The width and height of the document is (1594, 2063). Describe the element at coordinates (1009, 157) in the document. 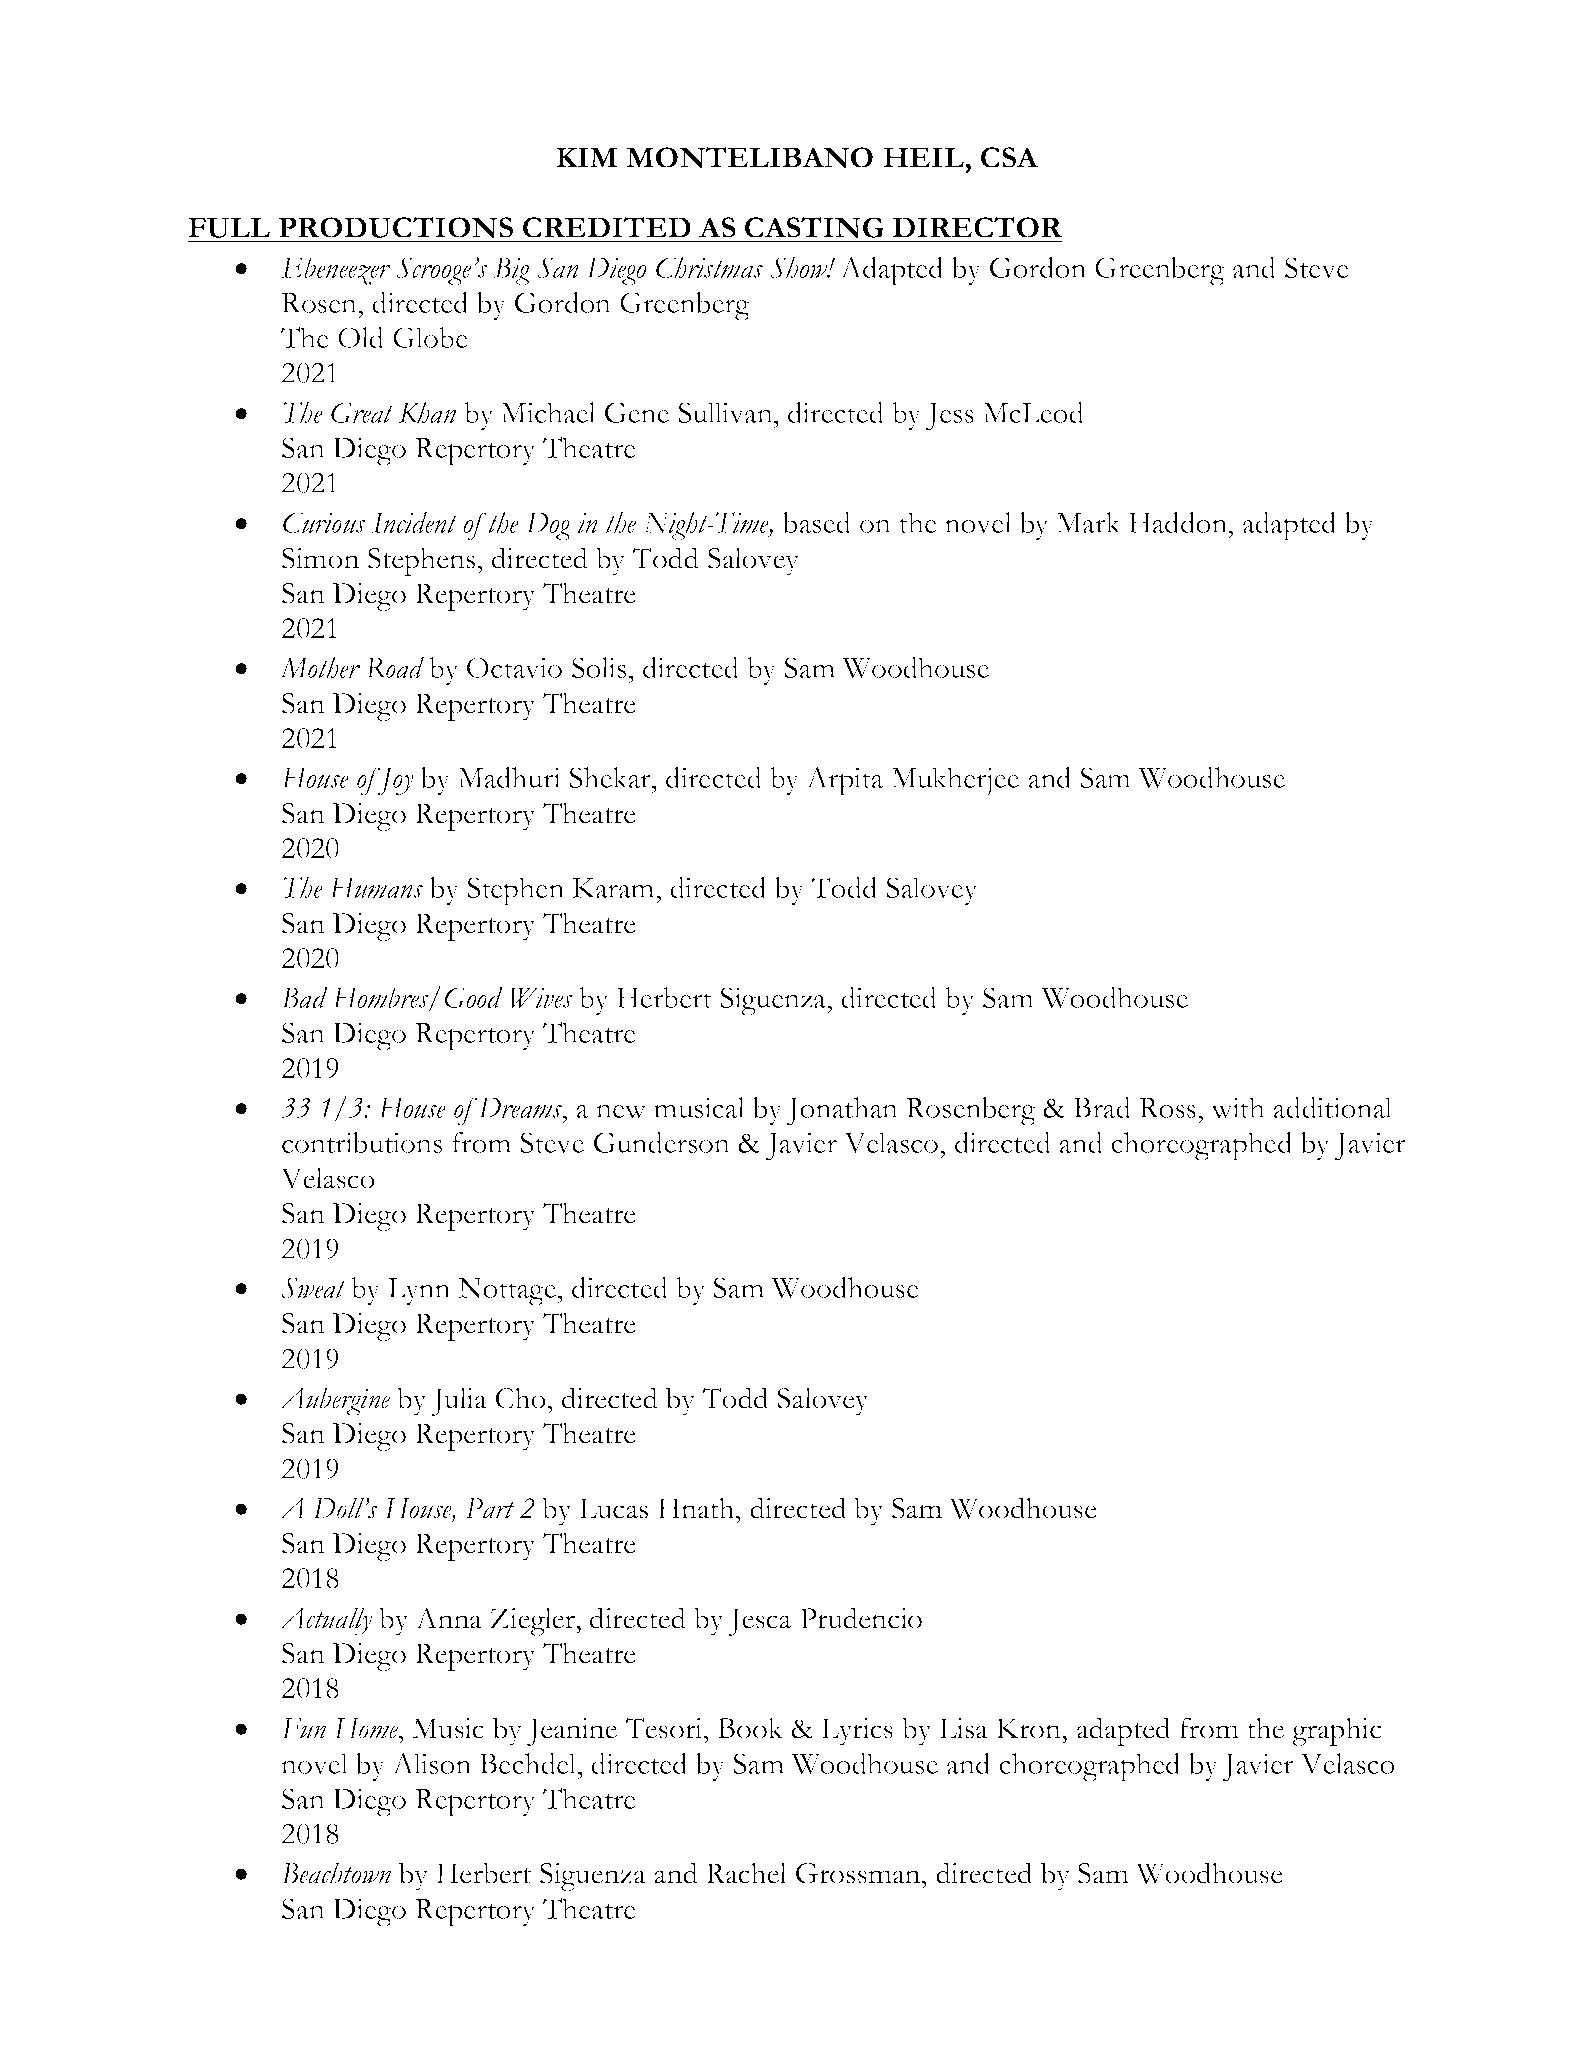

I see `CSA` at that location.
